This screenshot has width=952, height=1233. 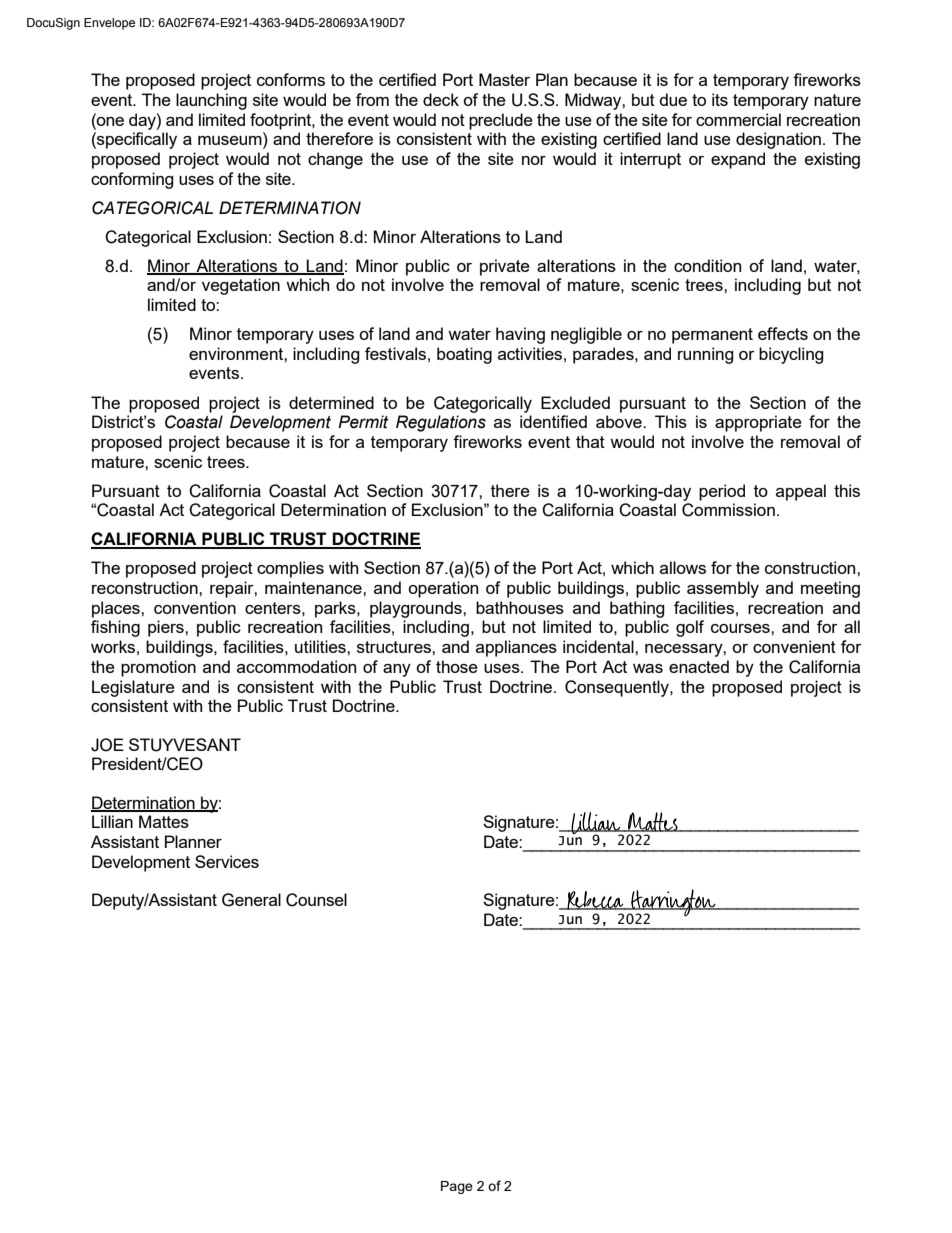 I want to click on deck, so click(x=441, y=99).
